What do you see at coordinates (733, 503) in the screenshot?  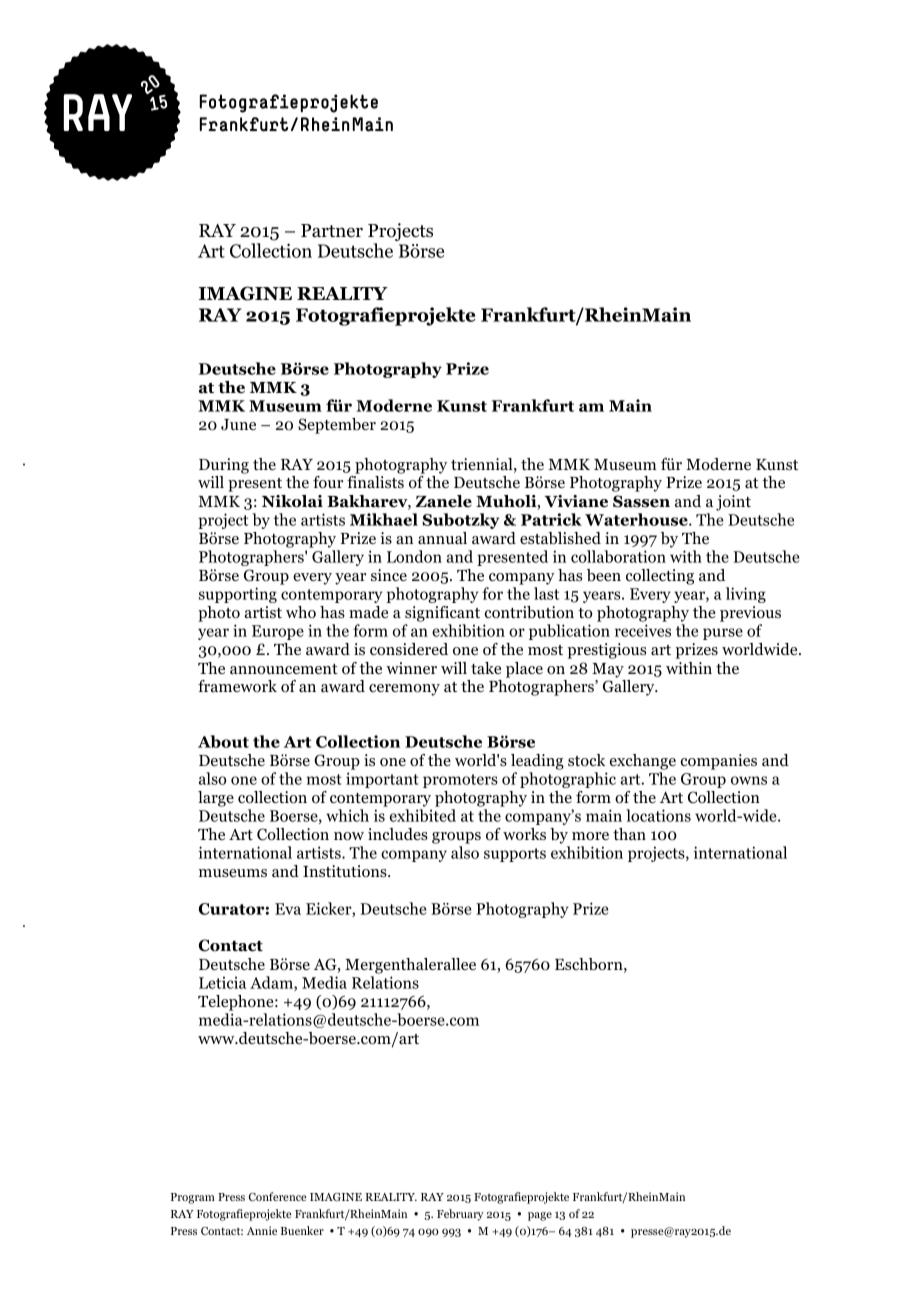 I see `joint` at bounding box center [733, 503].
